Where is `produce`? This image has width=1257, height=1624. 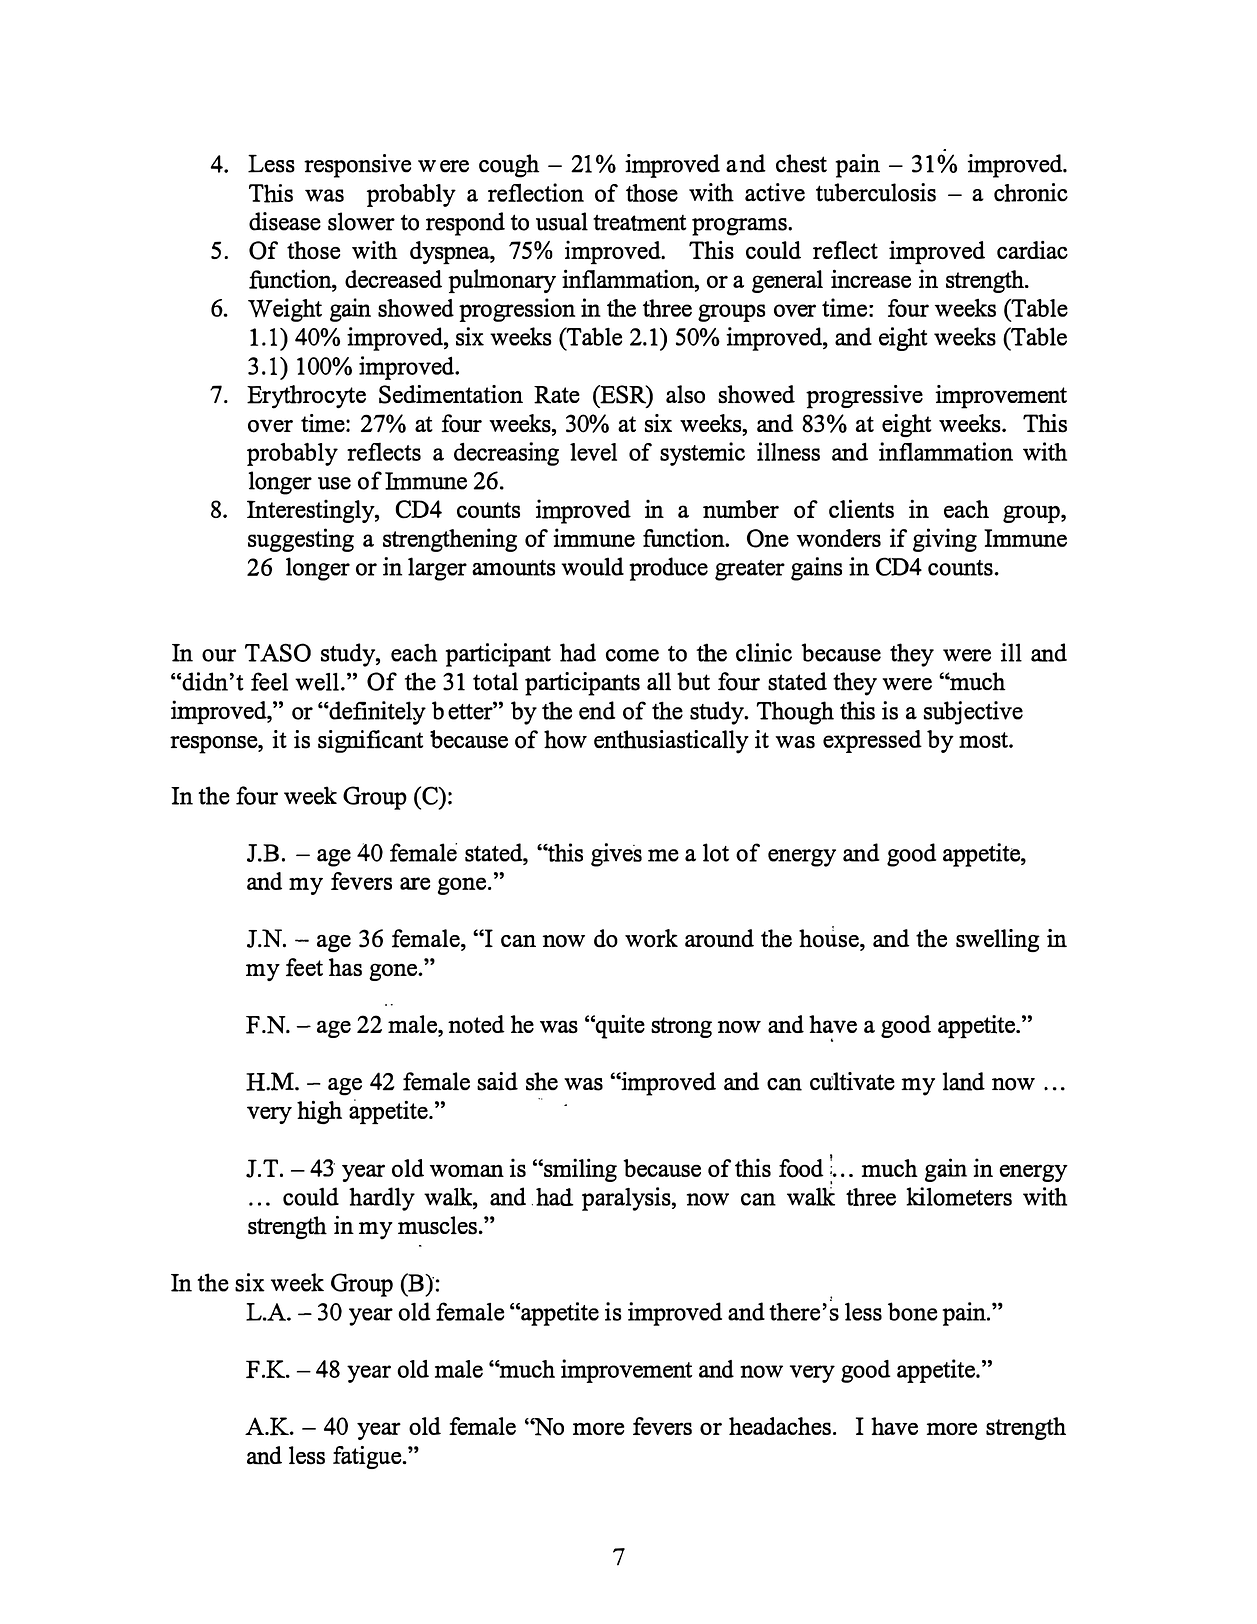 produce is located at coordinates (668, 569).
